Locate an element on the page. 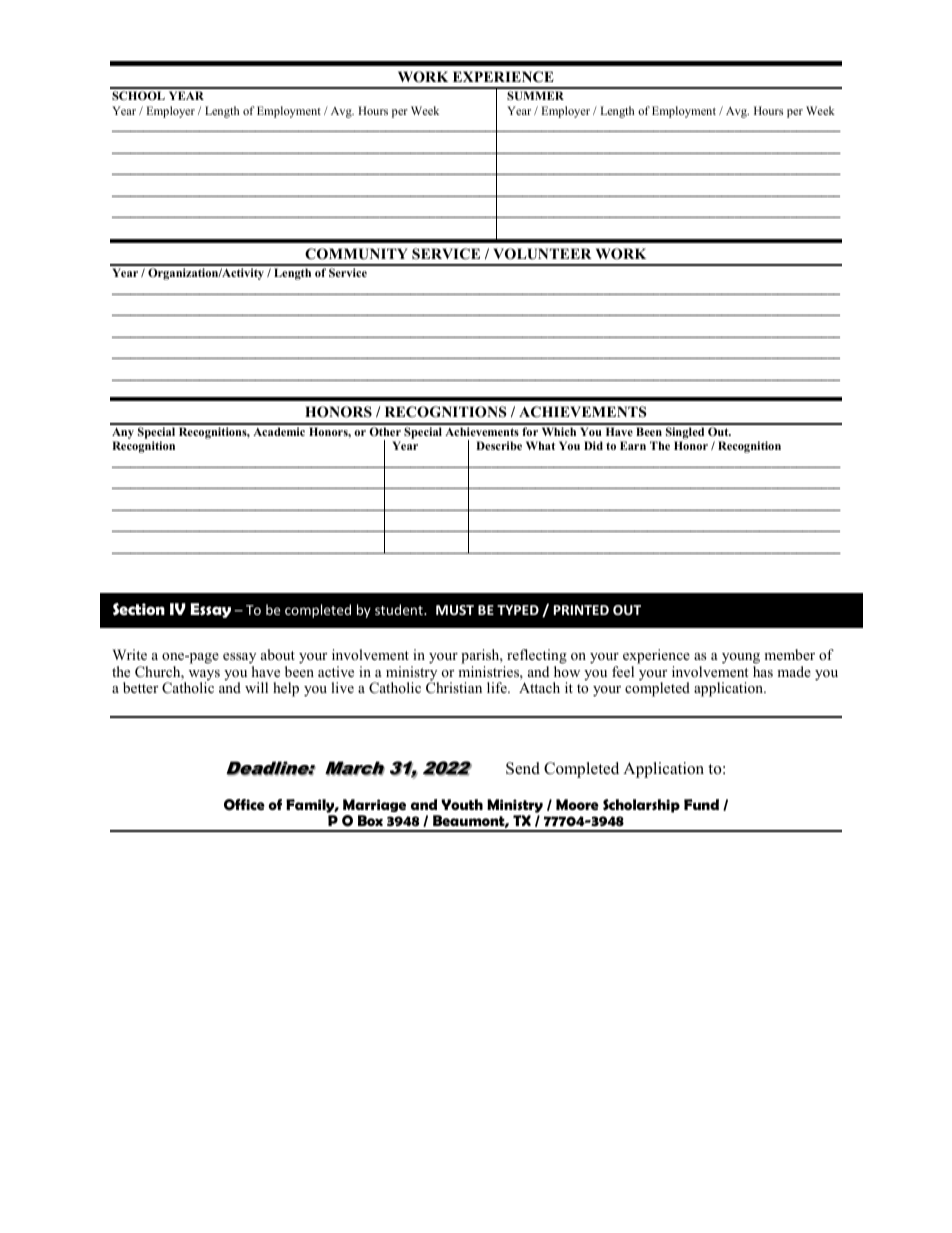 The image size is (952, 1233). young is located at coordinates (741, 660).
